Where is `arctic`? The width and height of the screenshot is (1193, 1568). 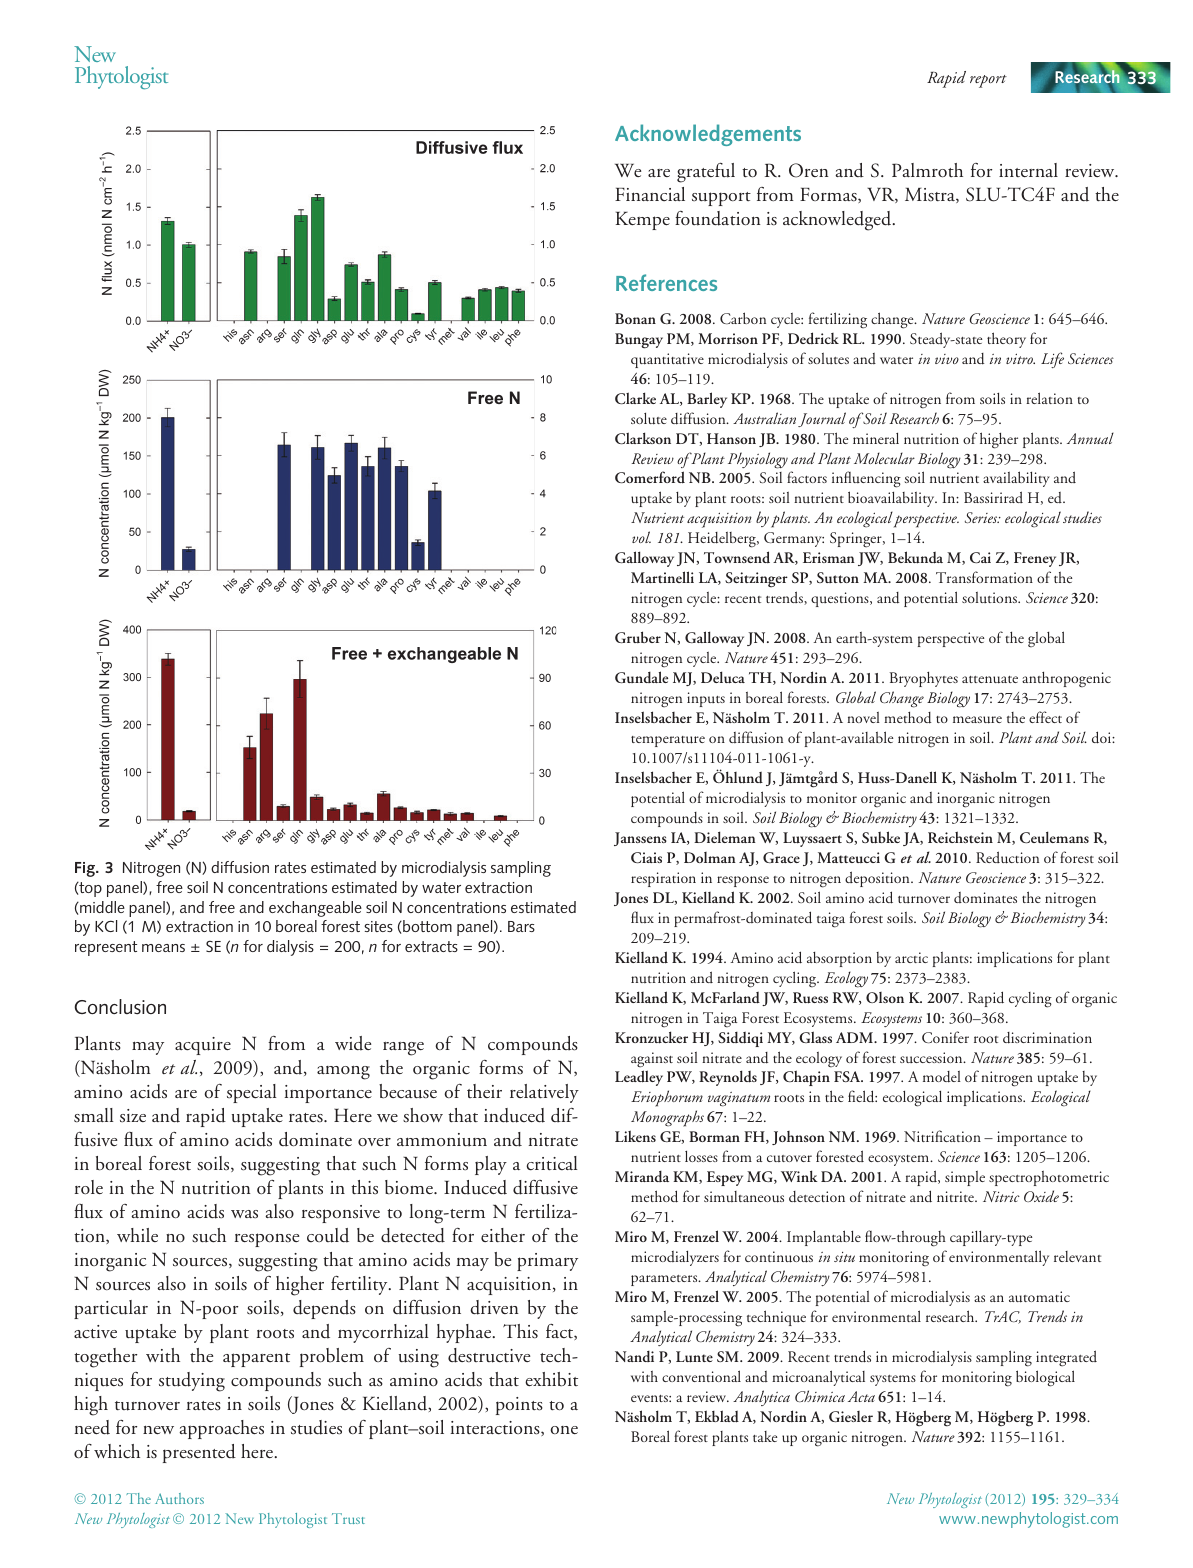 arctic is located at coordinates (911, 957).
